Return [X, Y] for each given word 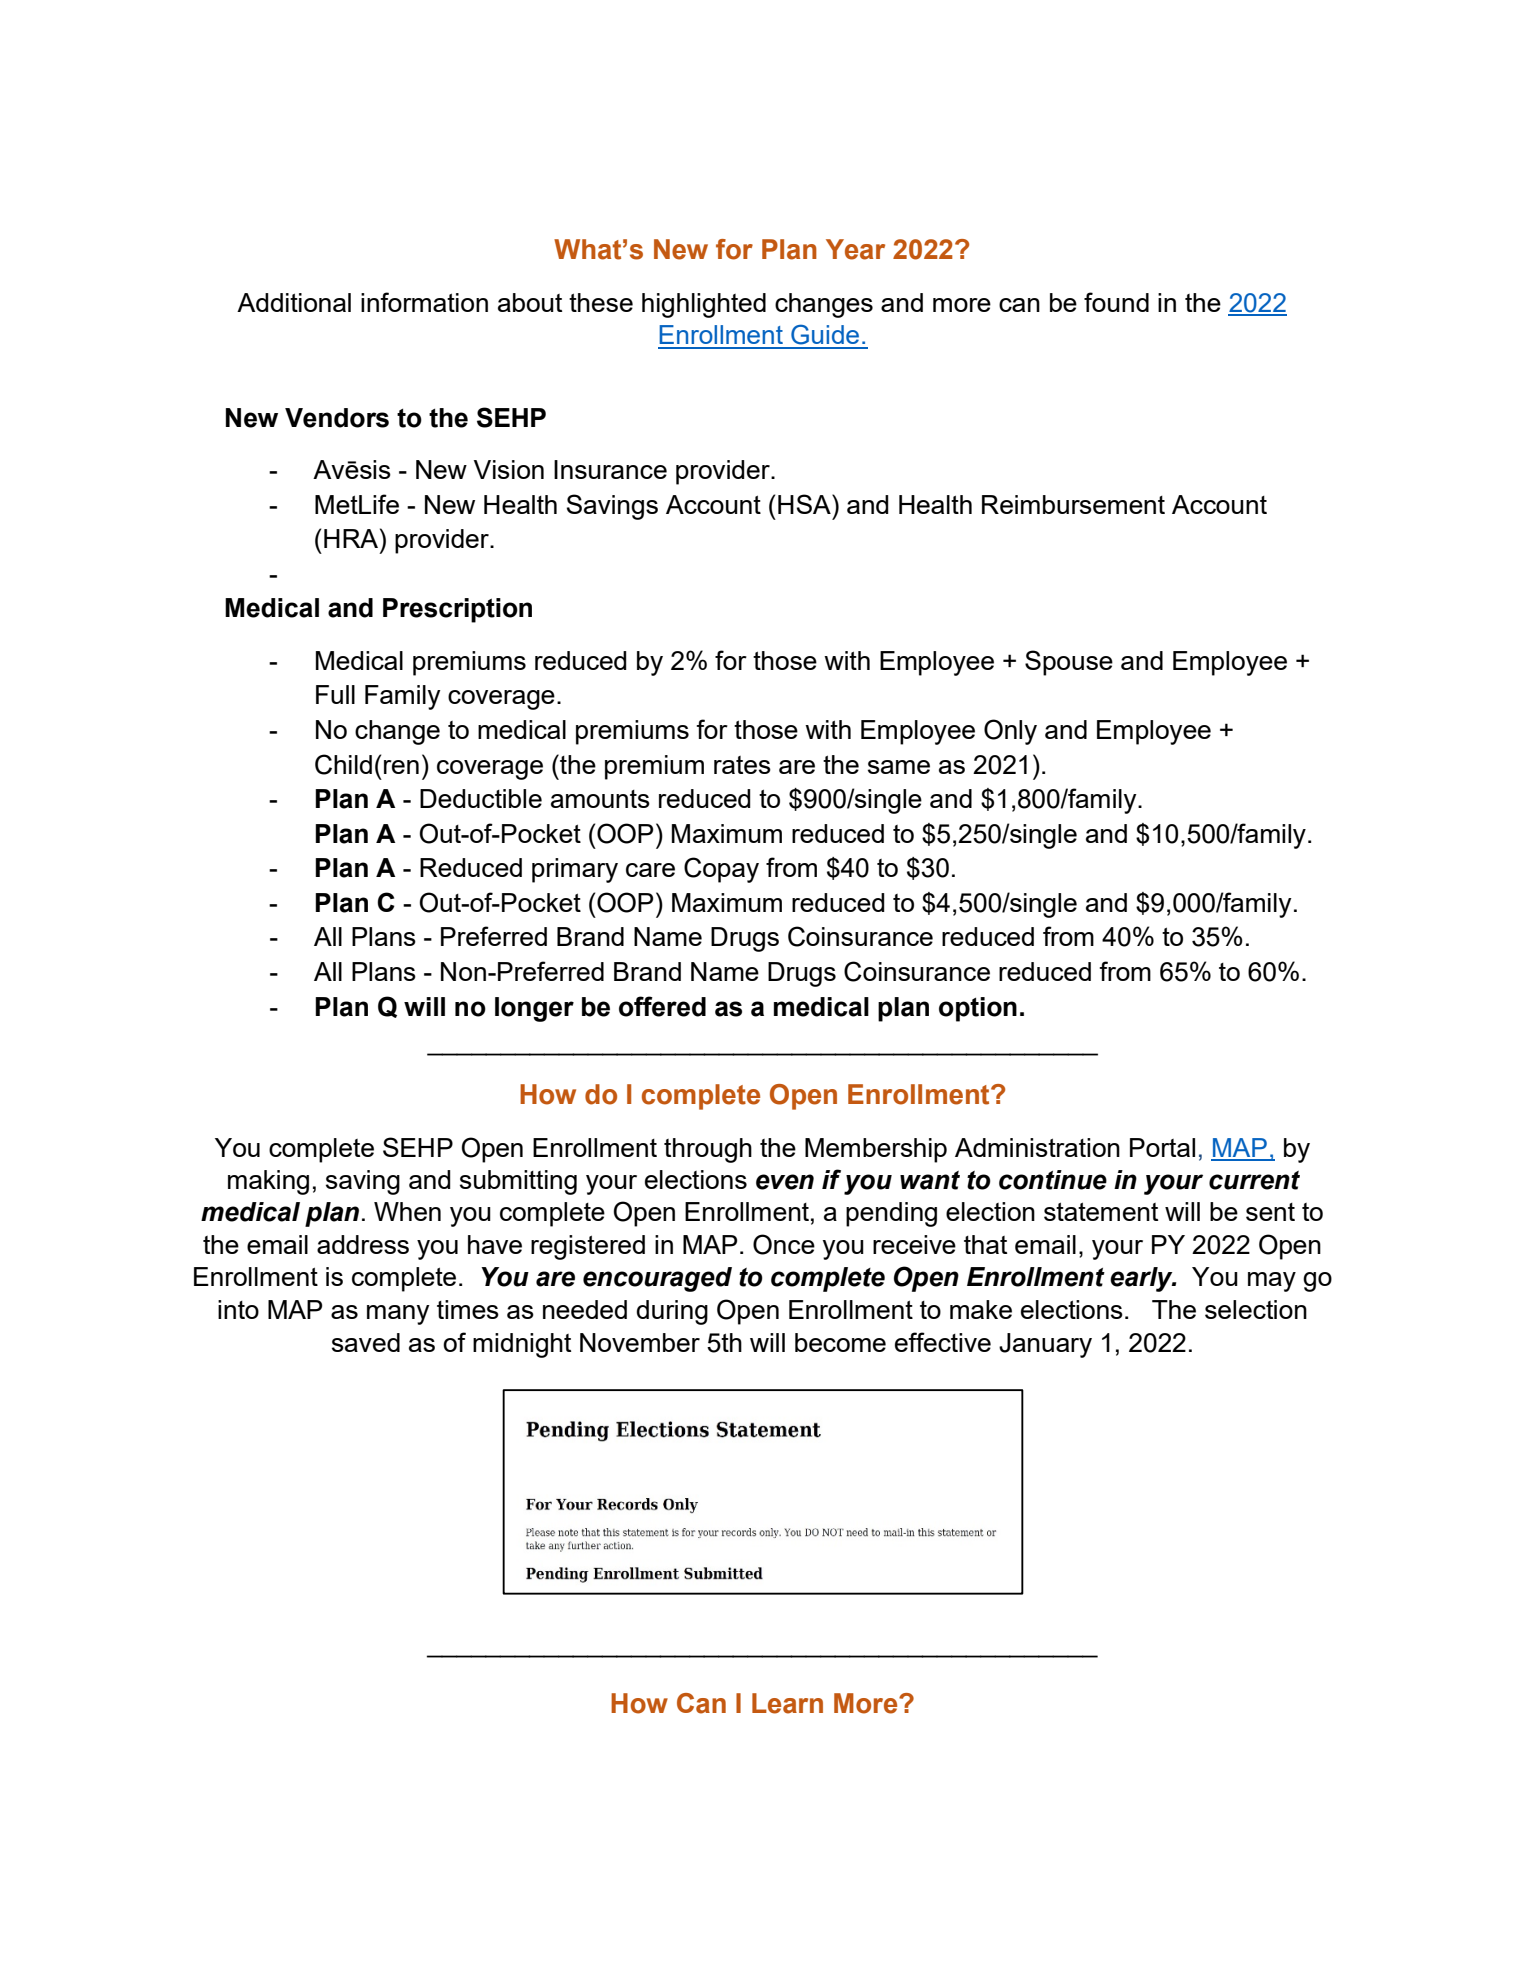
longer [534, 1009]
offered [662, 1006]
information [424, 302]
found [1116, 302]
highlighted [704, 305]
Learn [787, 1703]
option [978, 1009]
